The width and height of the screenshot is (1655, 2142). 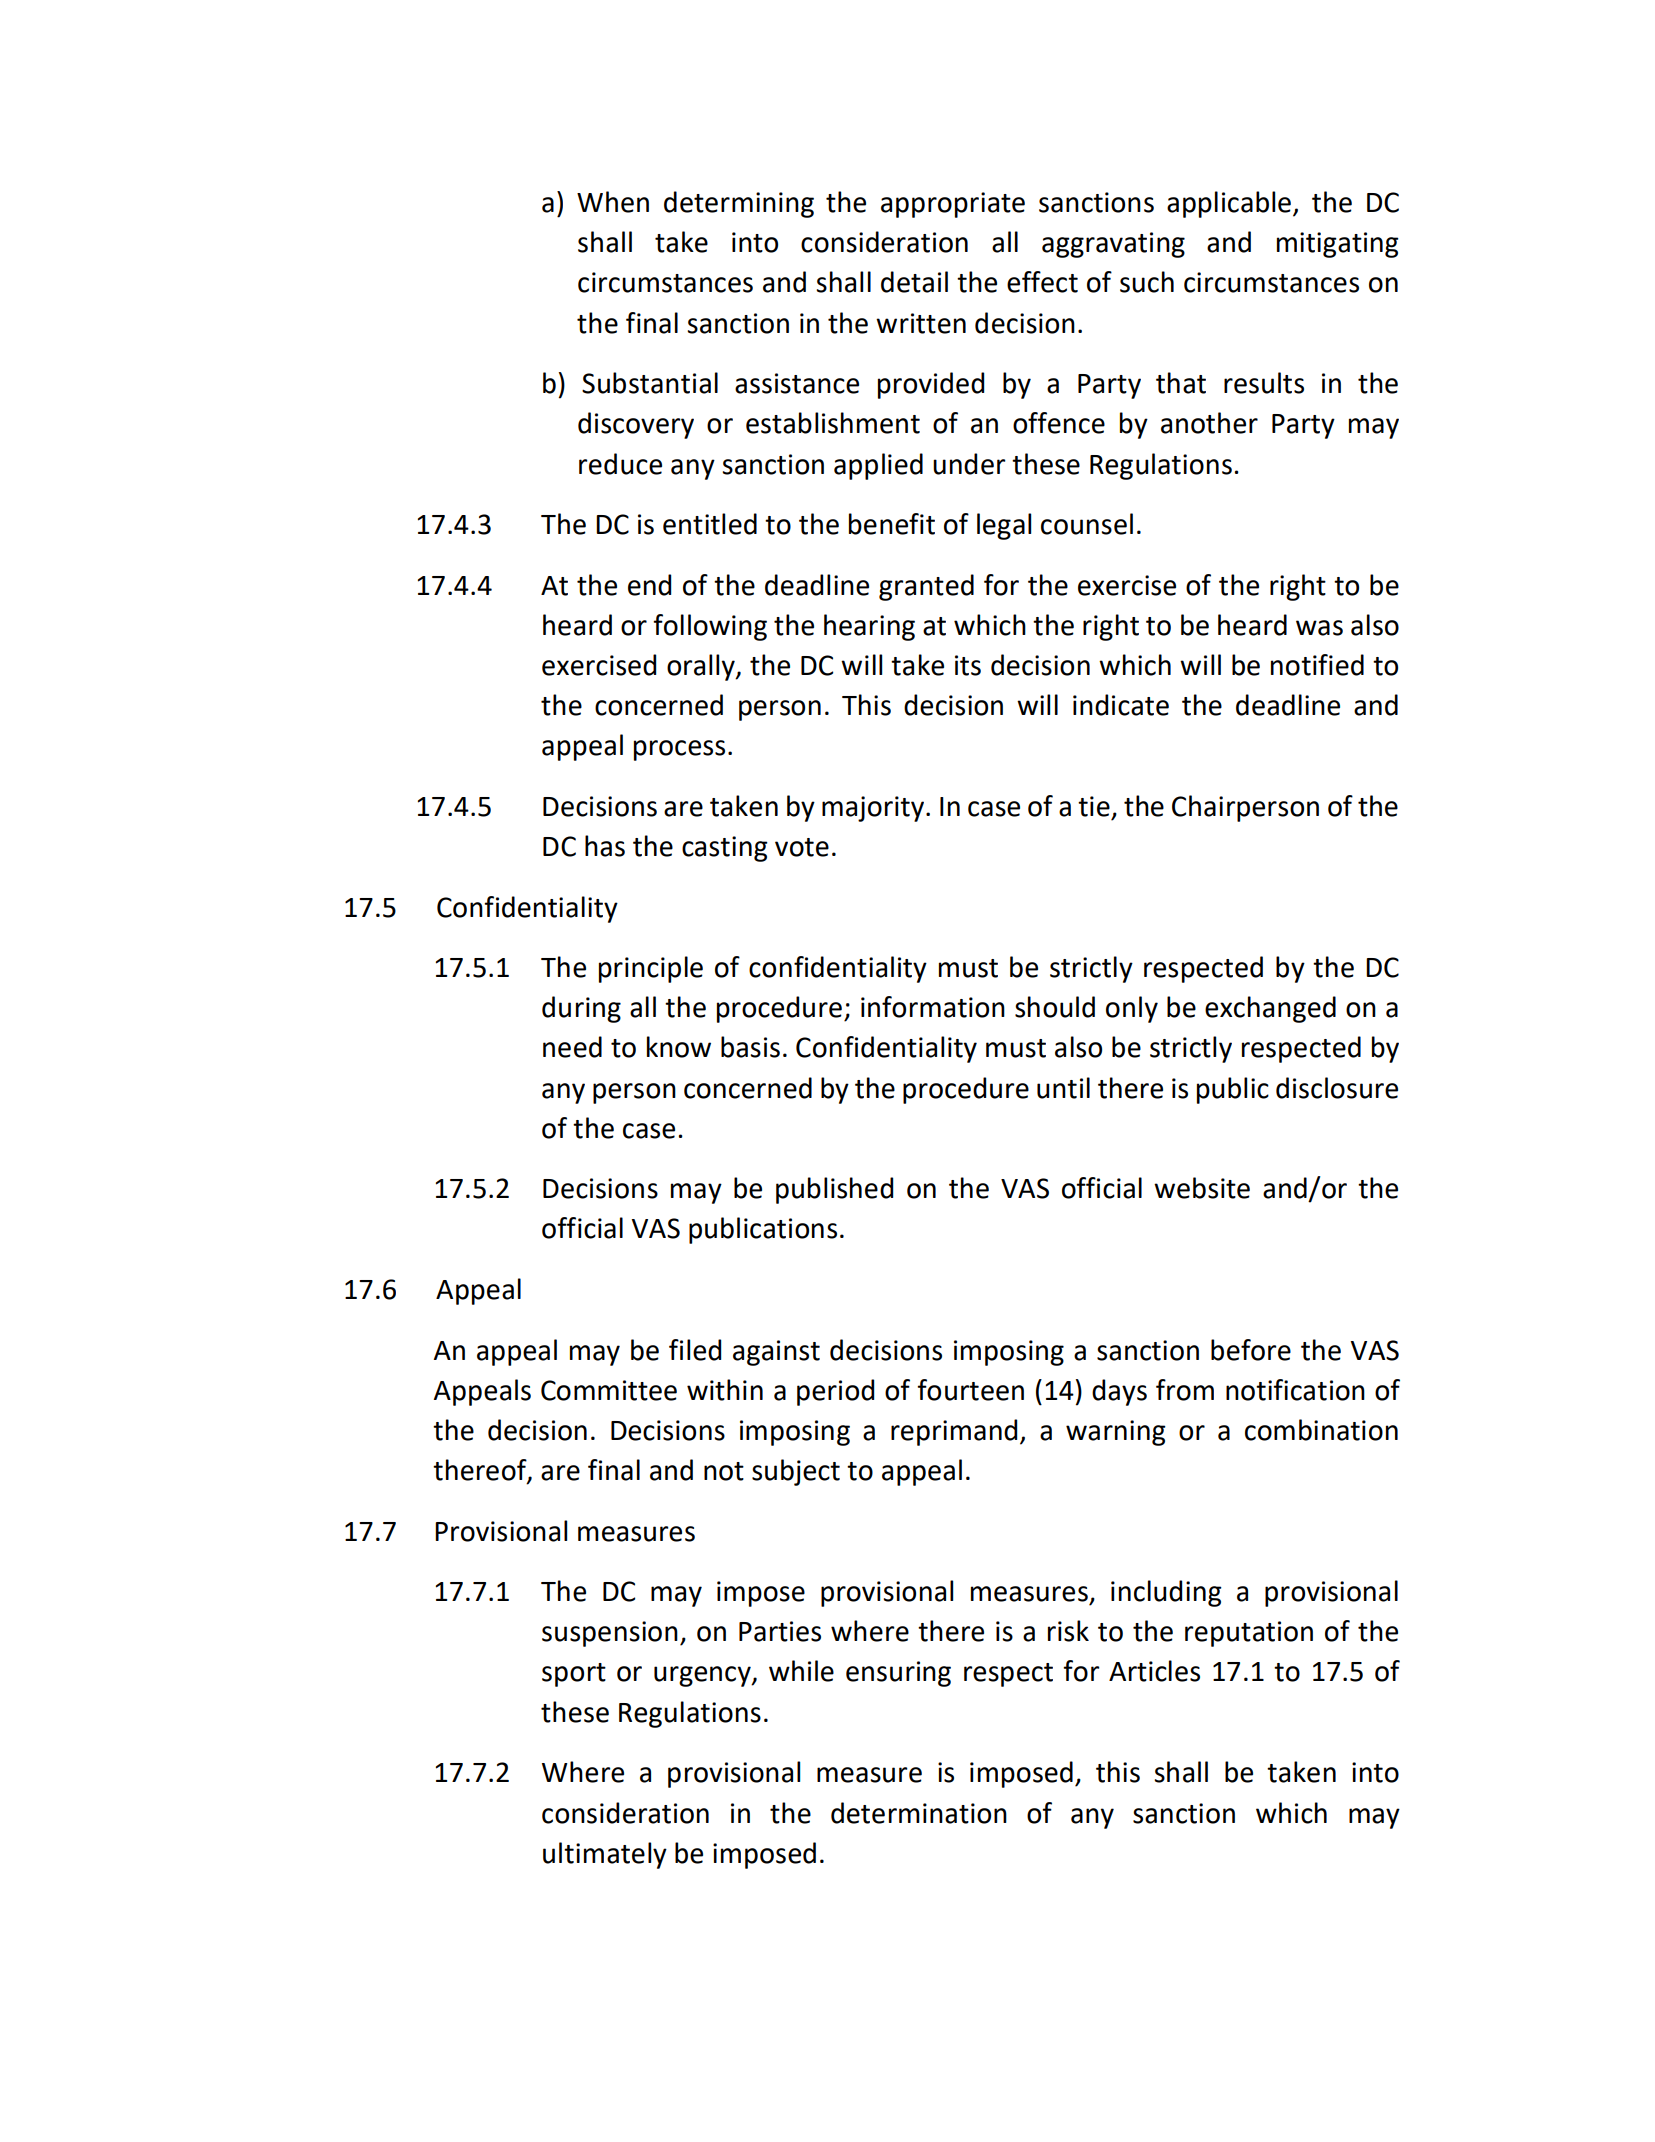 What do you see at coordinates (695, 1350) in the screenshot?
I see `filed` at bounding box center [695, 1350].
